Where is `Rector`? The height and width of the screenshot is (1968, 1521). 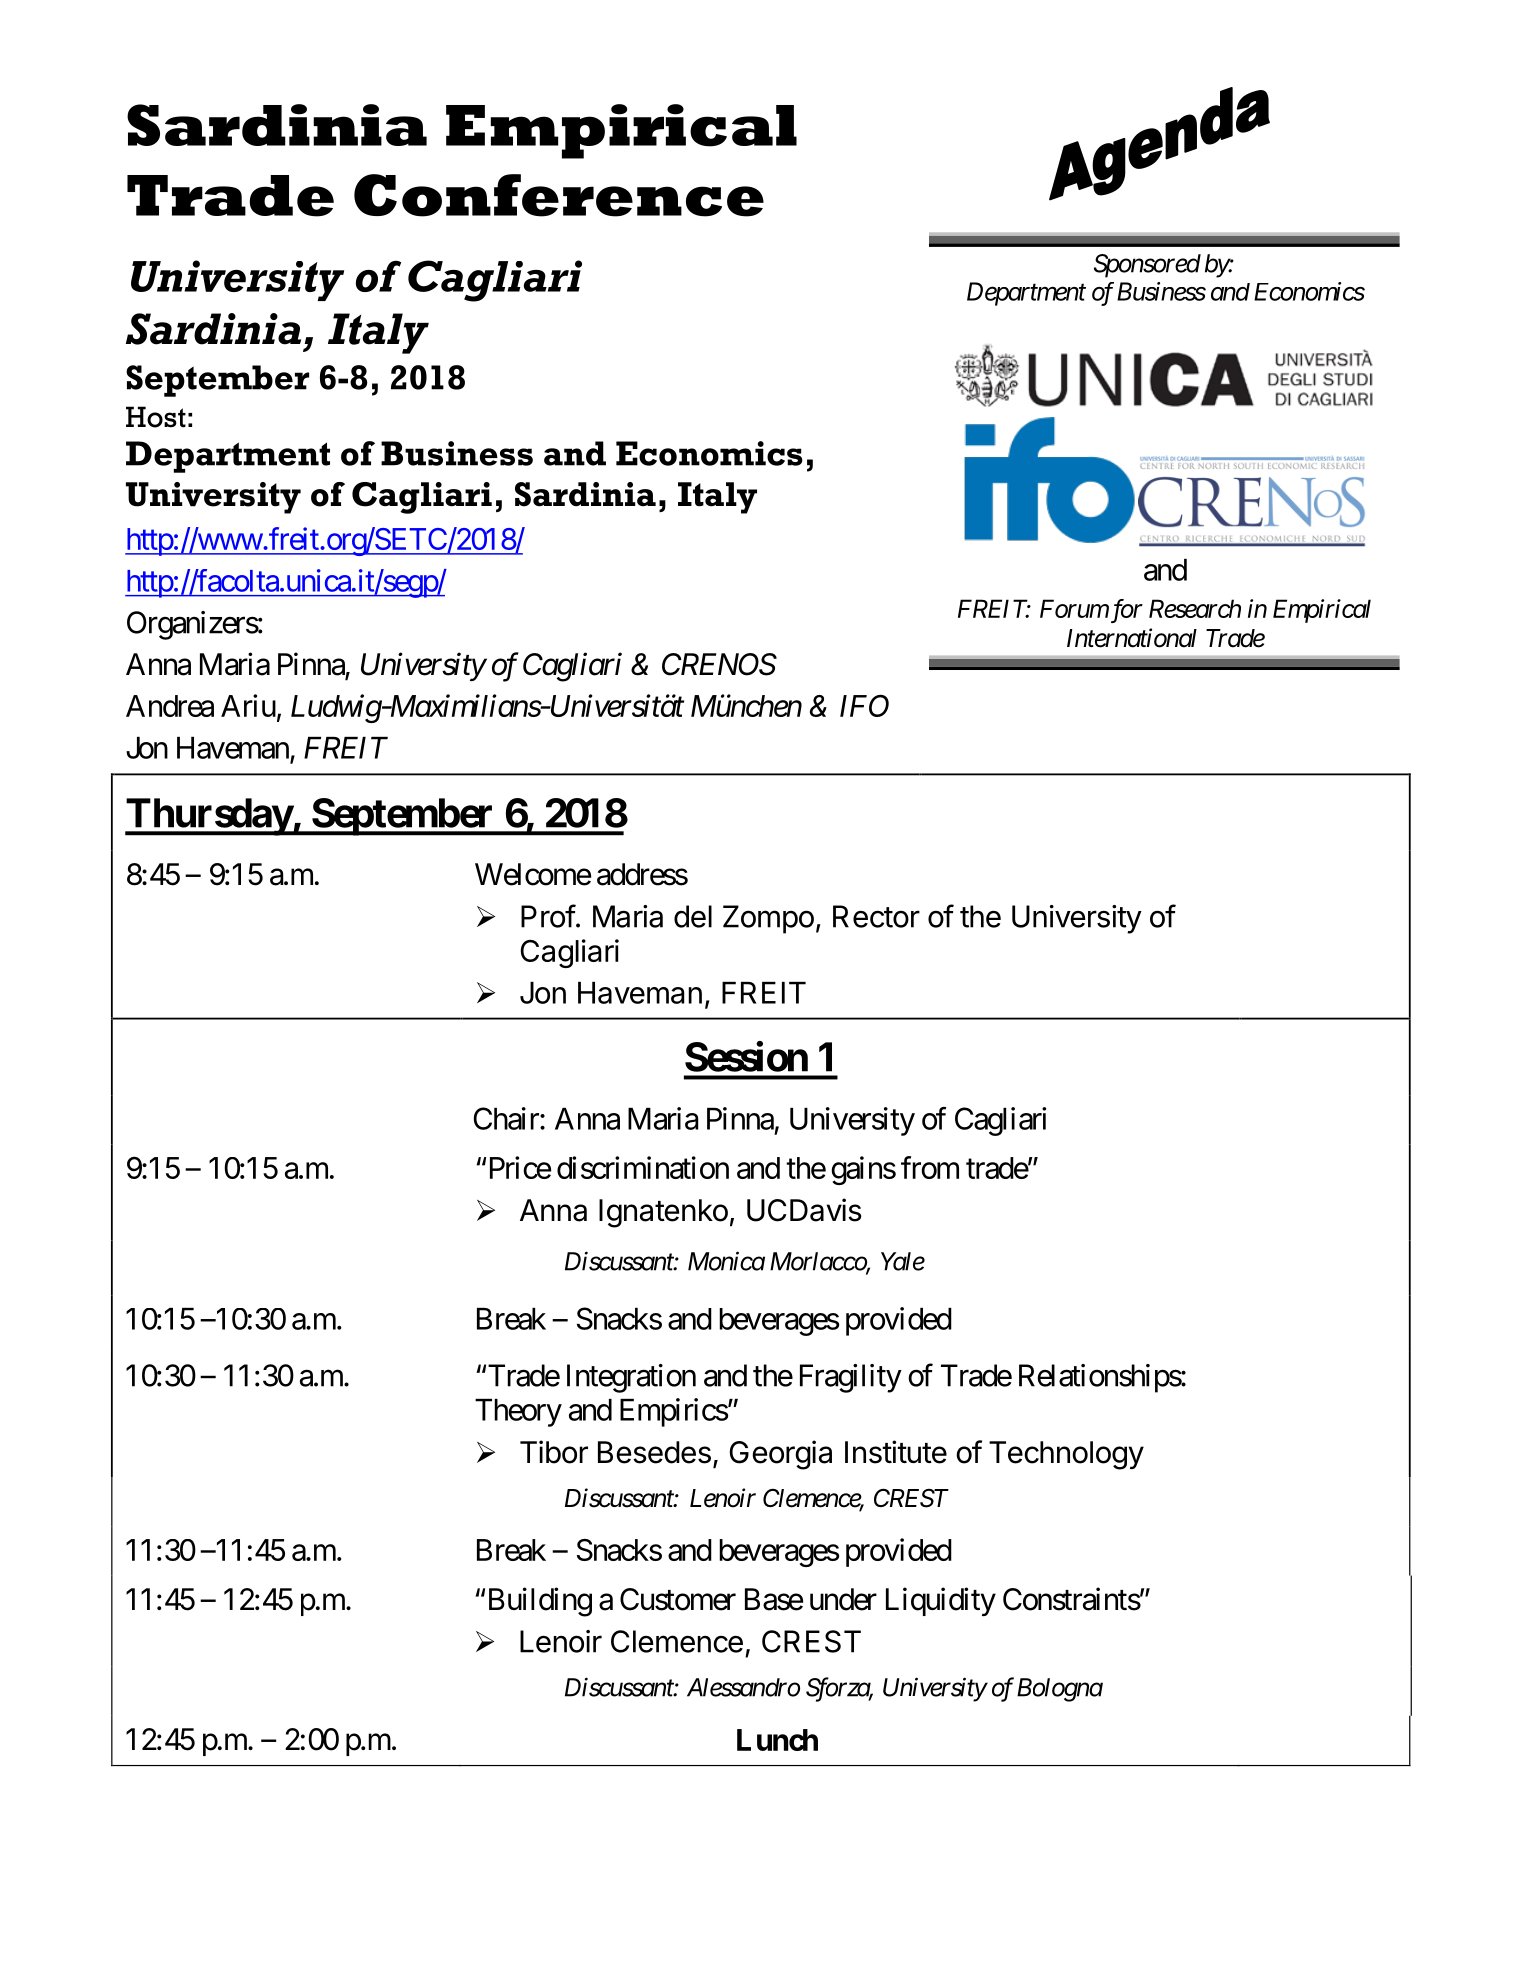
Rector is located at coordinates (876, 916).
